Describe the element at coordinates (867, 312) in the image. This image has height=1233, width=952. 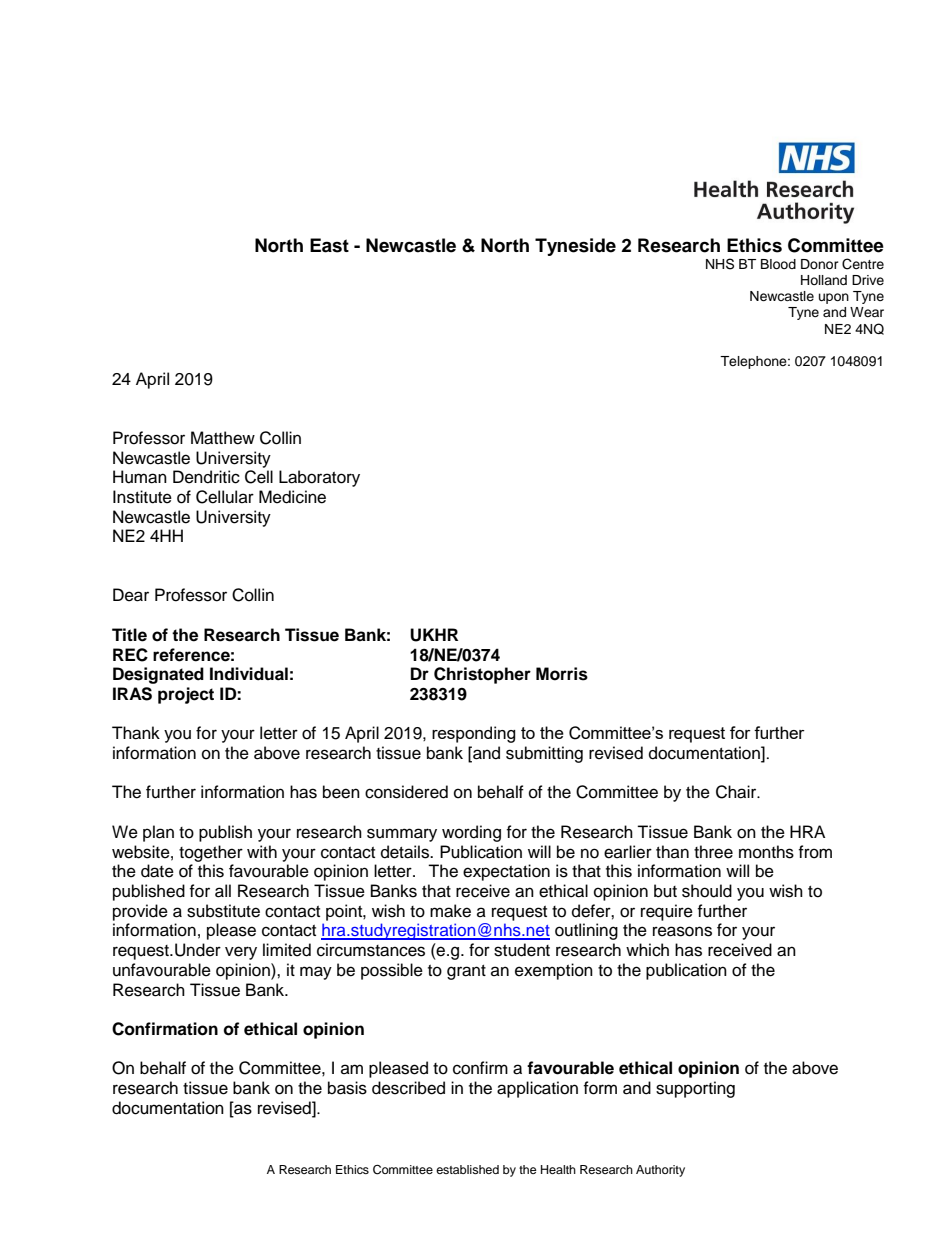
I see `Wear` at that location.
